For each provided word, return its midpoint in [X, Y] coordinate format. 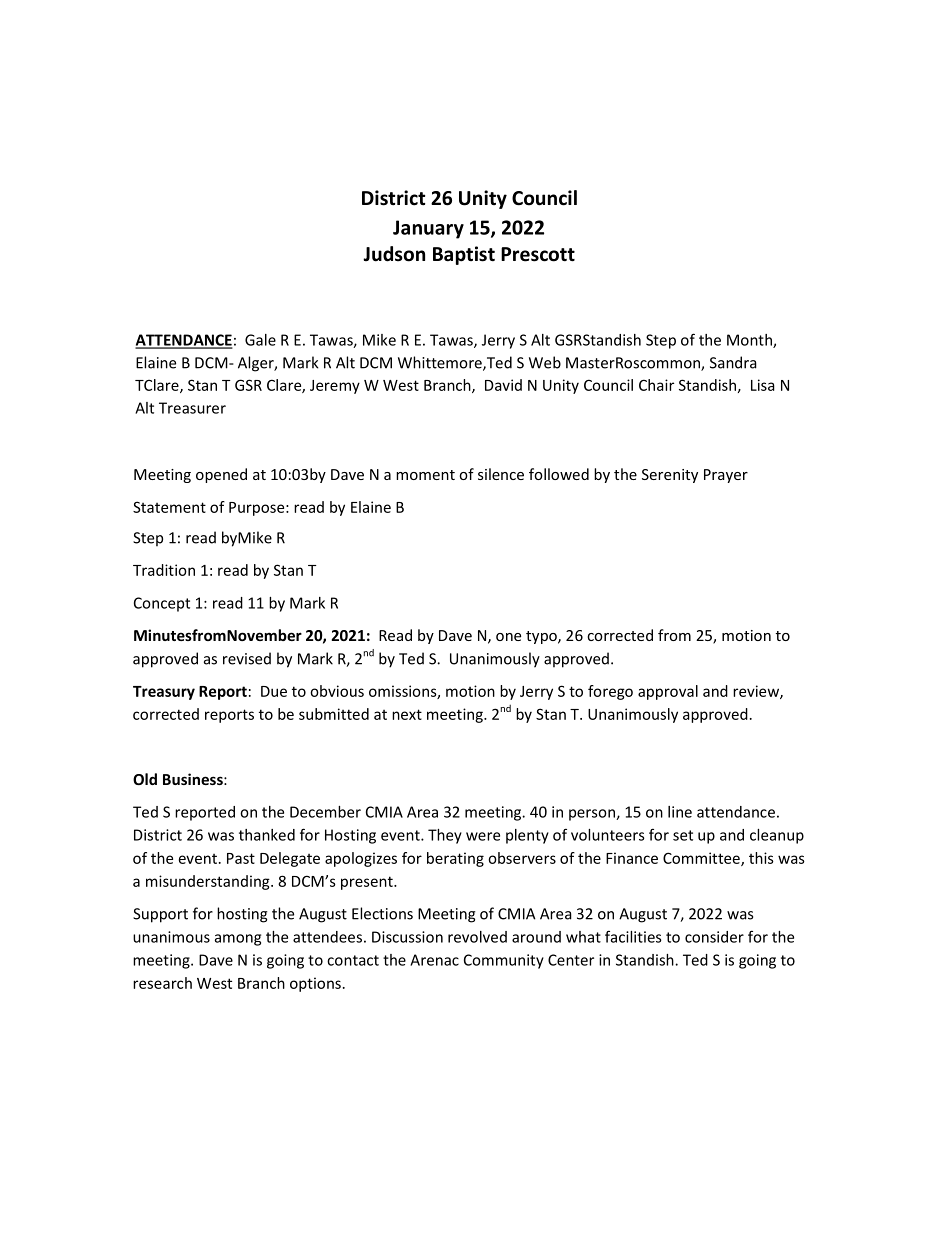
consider [714, 937]
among [238, 940]
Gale [260, 340]
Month [750, 341]
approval [668, 692]
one [508, 637]
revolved [477, 937]
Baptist [464, 255]
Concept [162, 604]
